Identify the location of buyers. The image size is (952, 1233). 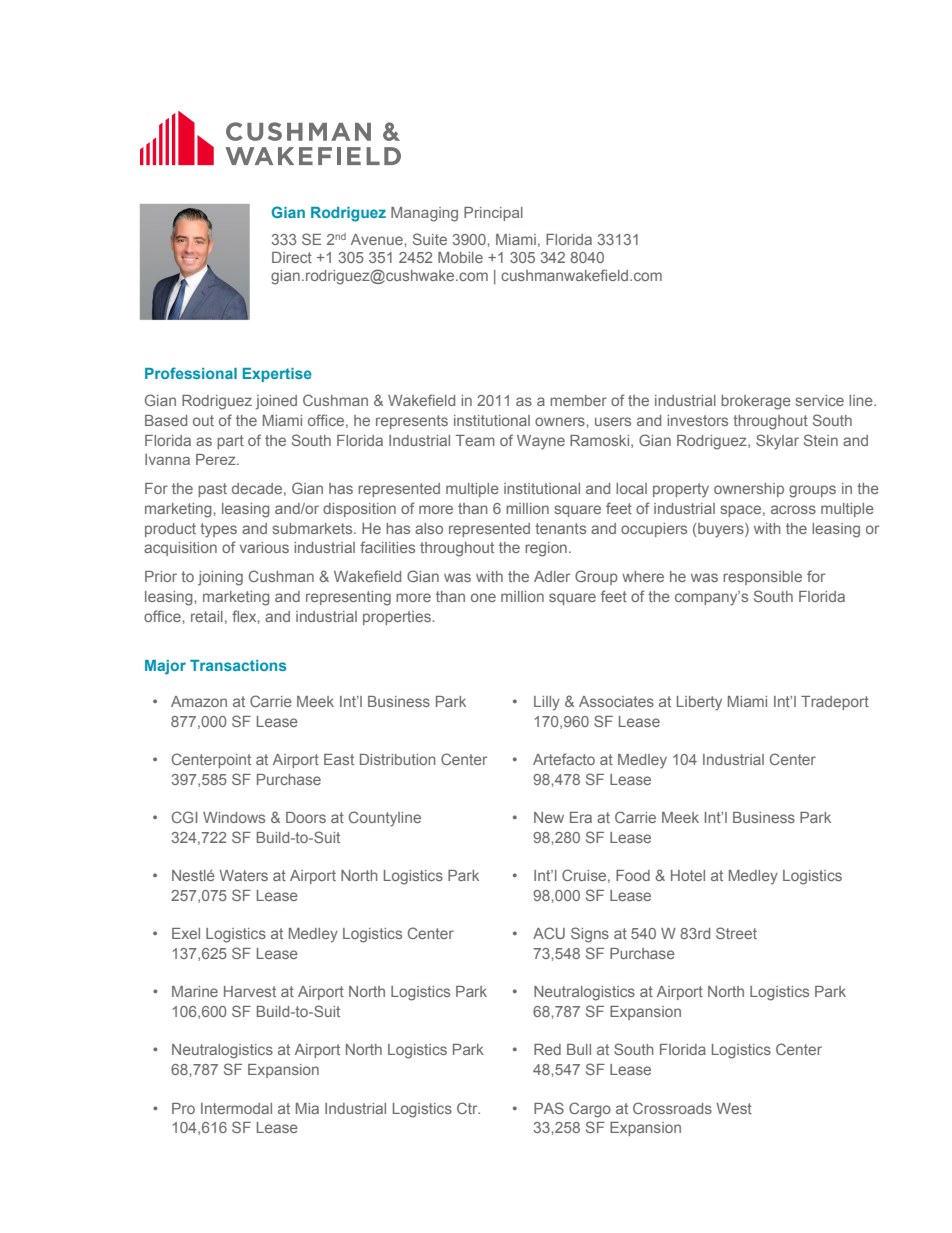
(722, 530).
